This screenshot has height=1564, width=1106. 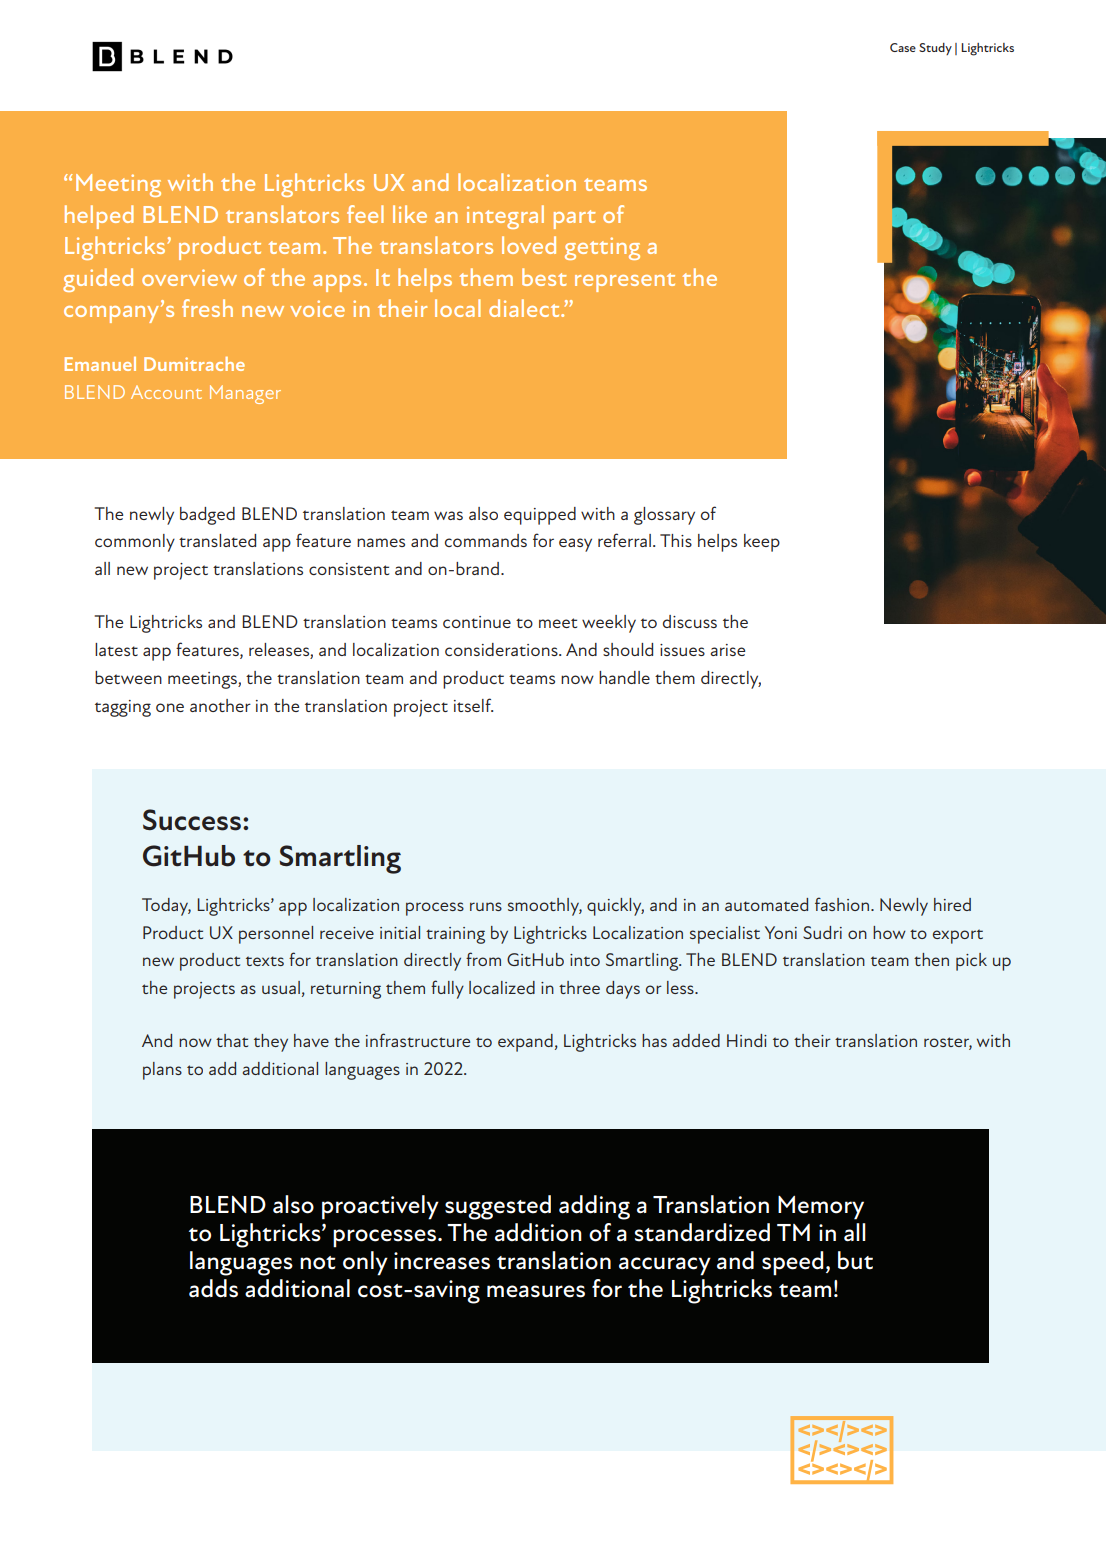 What do you see at coordinates (903, 47) in the screenshot?
I see `Case` at bounding box center [903, 47].
